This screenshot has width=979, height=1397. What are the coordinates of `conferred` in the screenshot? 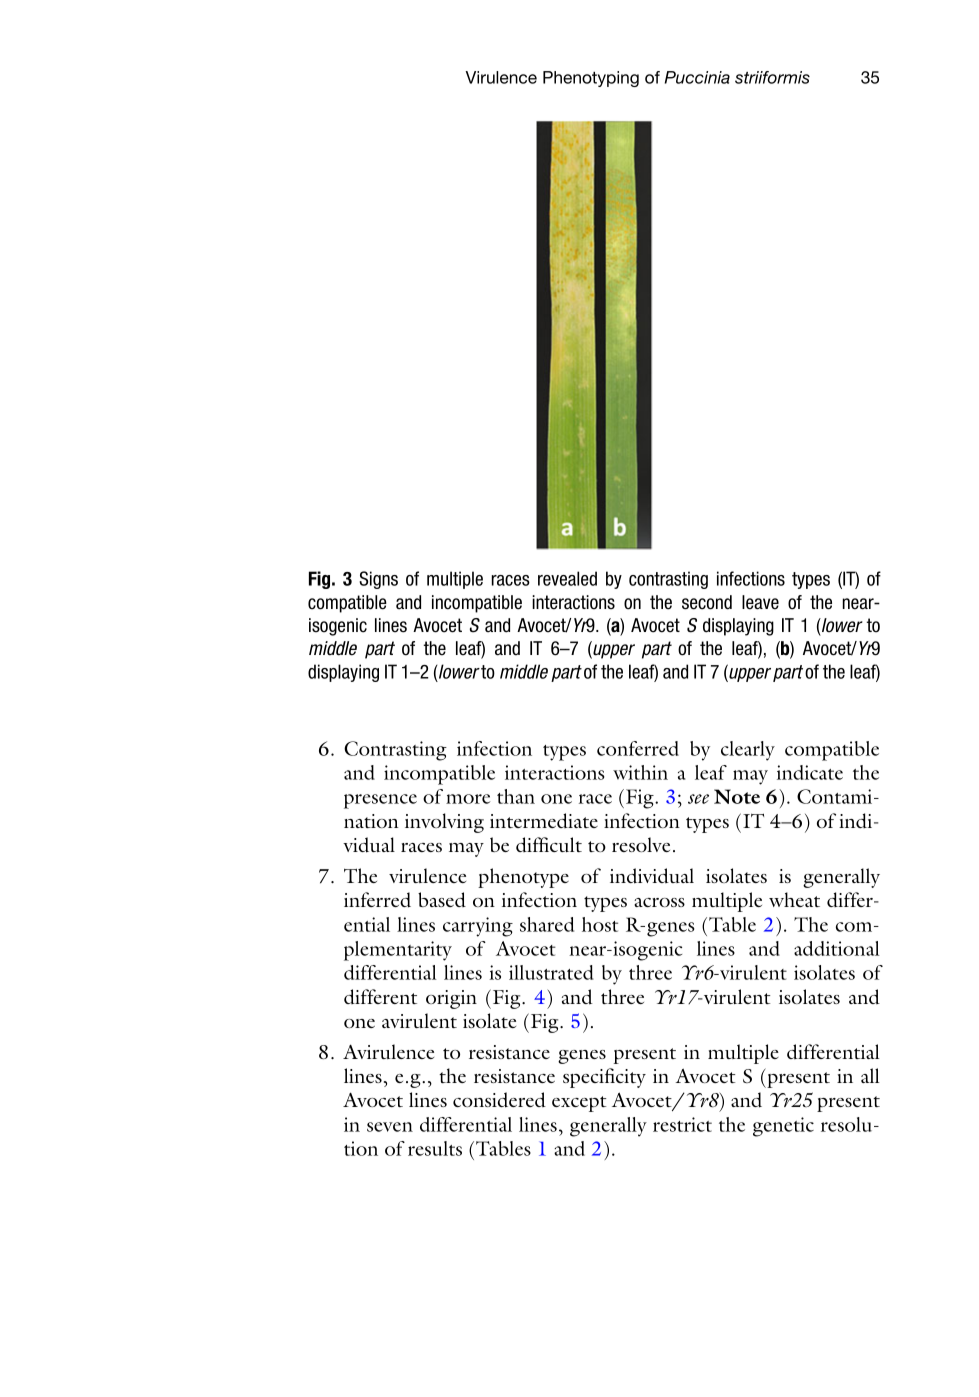 It's located at (638, 748).
